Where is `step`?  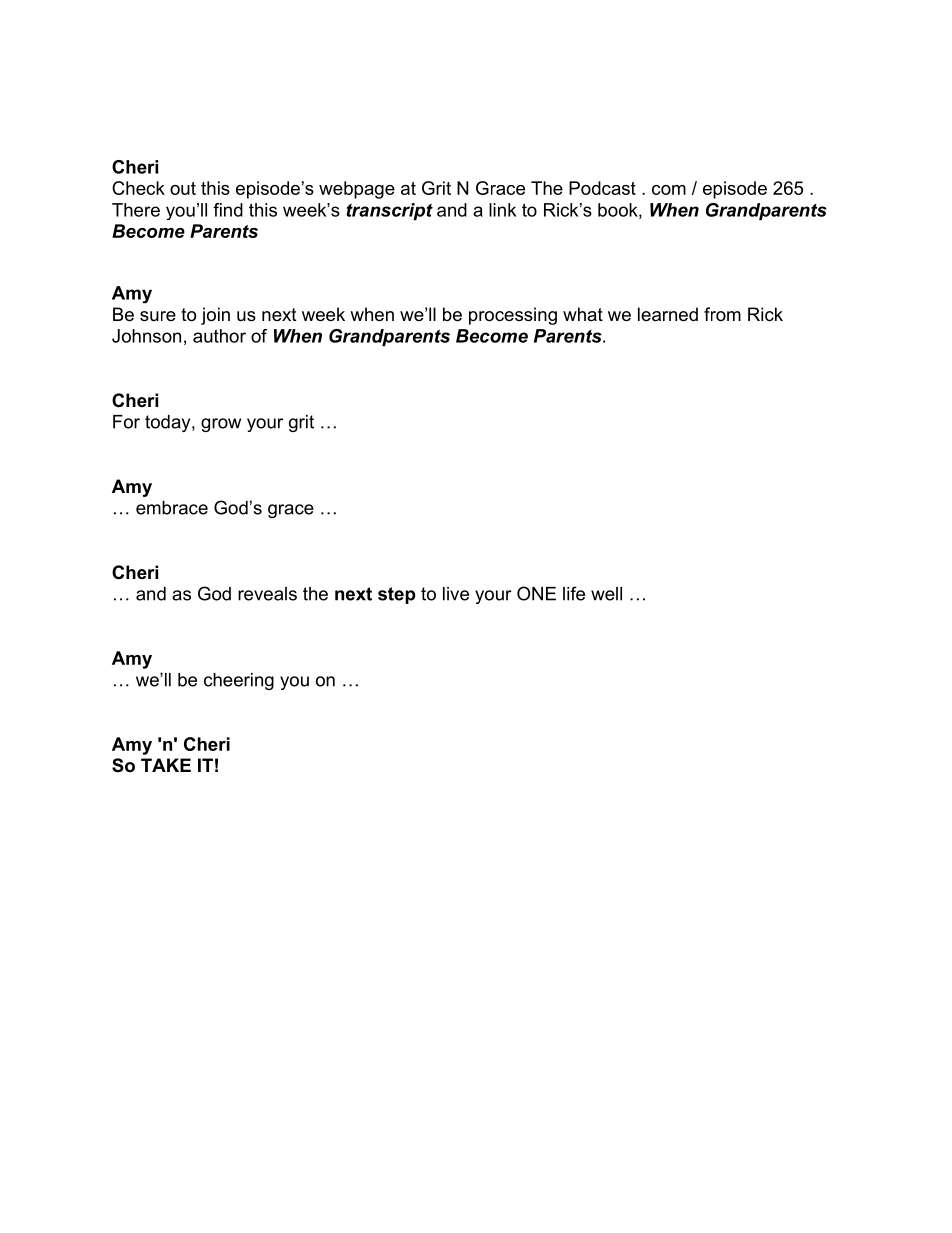 step is located at coordinates (397, 595).
